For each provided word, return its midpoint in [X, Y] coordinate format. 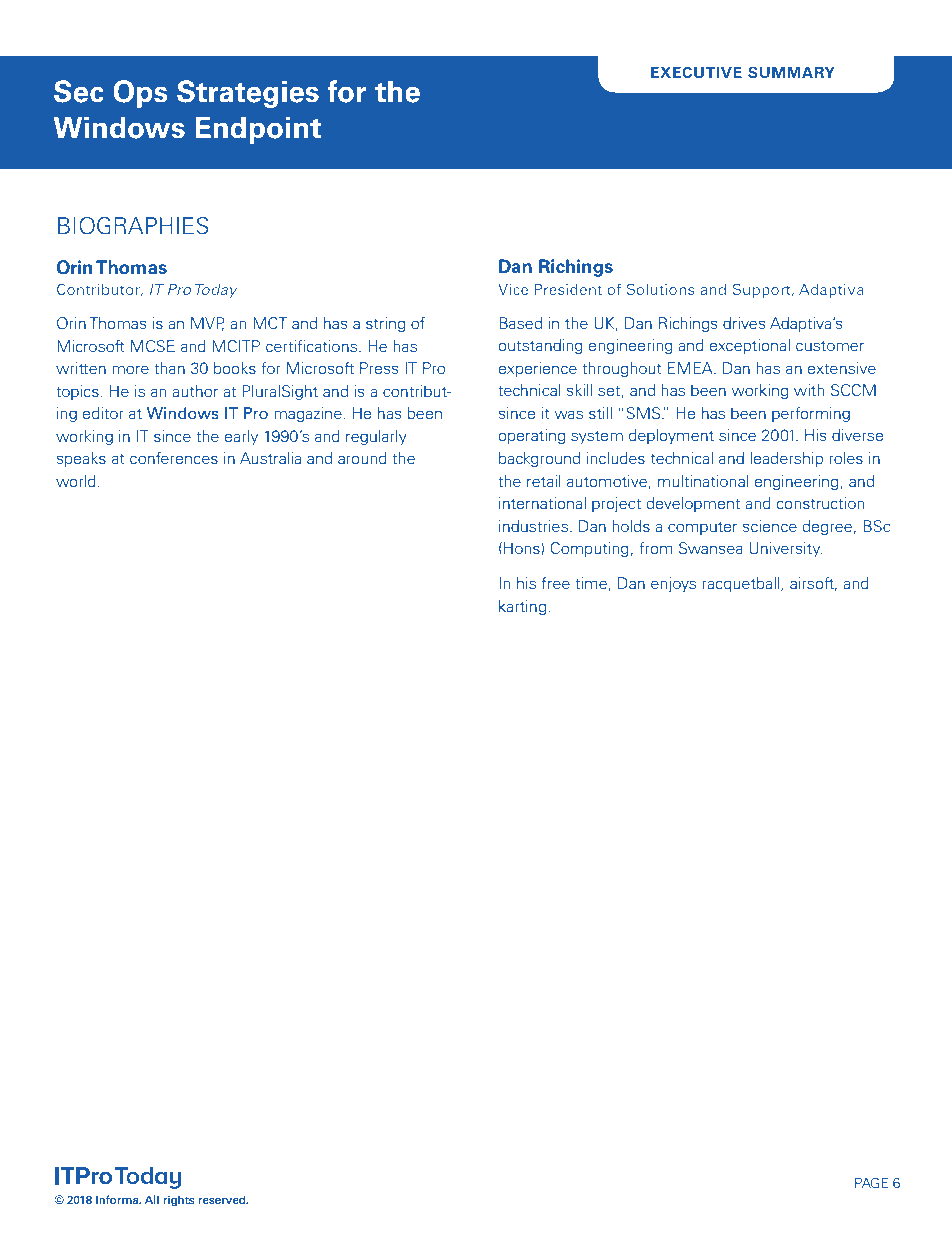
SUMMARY [791, 72]
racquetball [742, 584]
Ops [140, 94]
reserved [223, 1199]
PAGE [871, 1182]
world [76, 481]
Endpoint [258, 130]
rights [178, 1201]
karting [522, 607]
